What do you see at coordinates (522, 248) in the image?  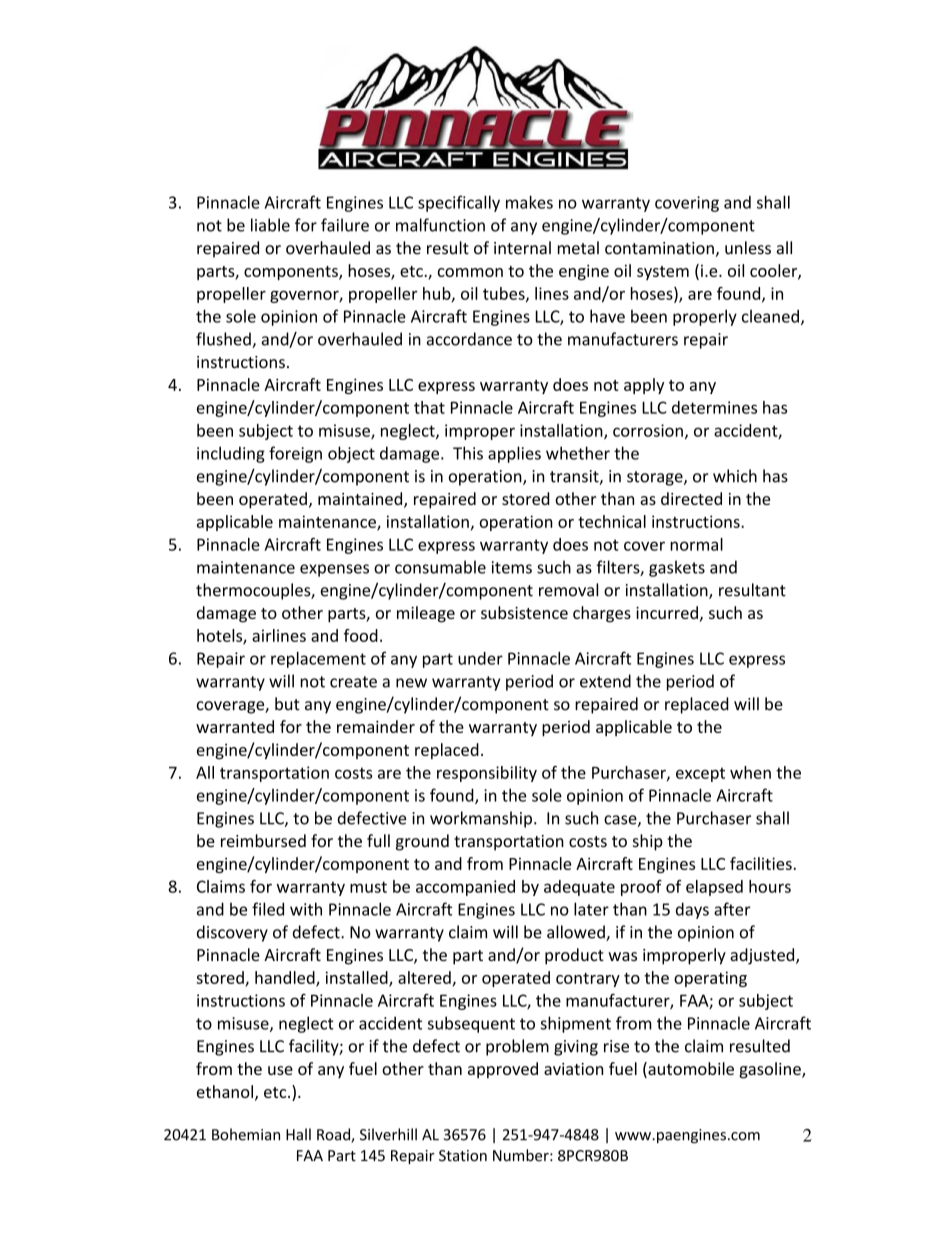 I see `internal` at bounding box center [522, 248].
